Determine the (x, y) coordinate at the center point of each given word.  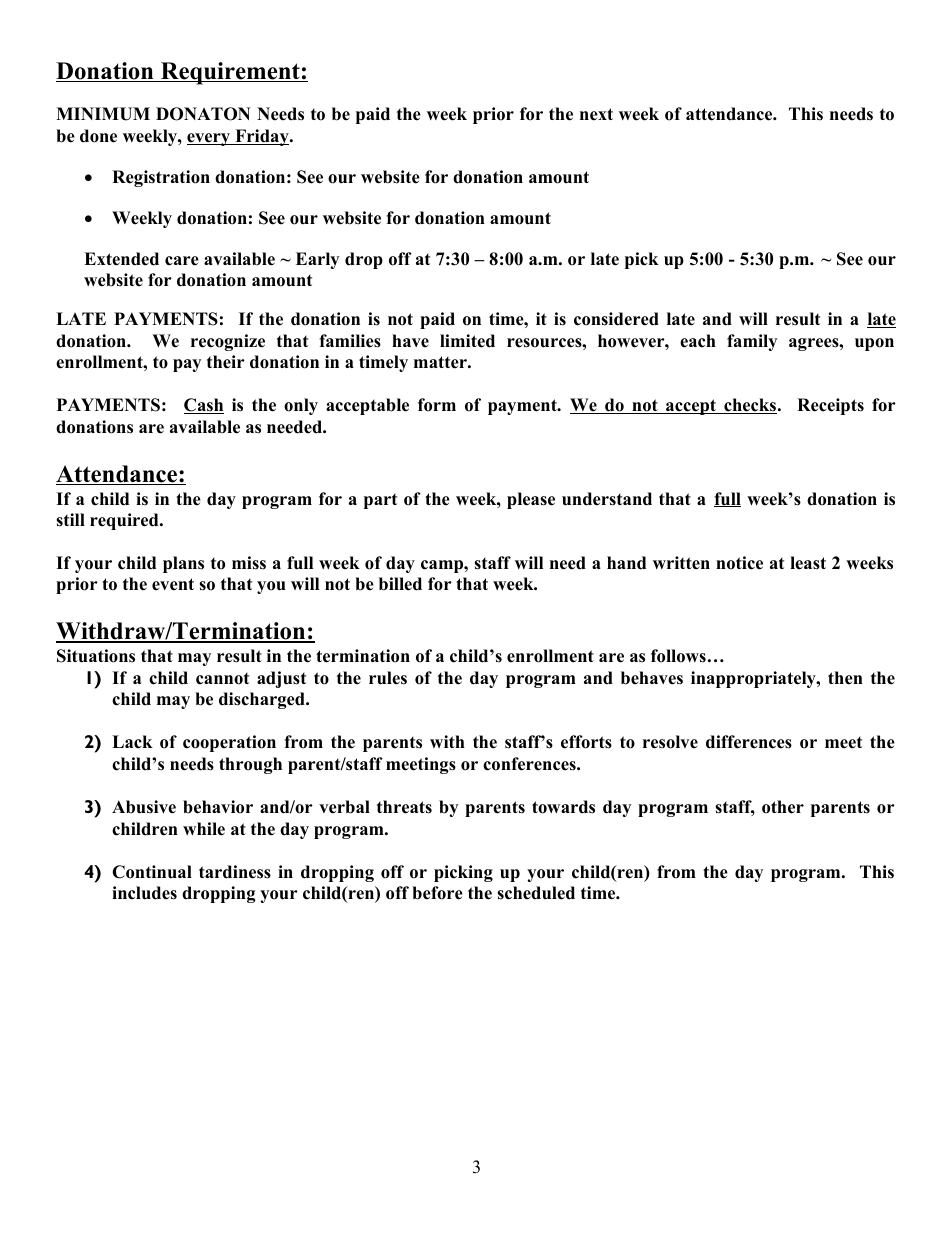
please (531, 500)
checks (749, 406)
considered (616, 319)
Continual (152, 872)
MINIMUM (103, 114)
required (125, 521)
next (596, 114)
